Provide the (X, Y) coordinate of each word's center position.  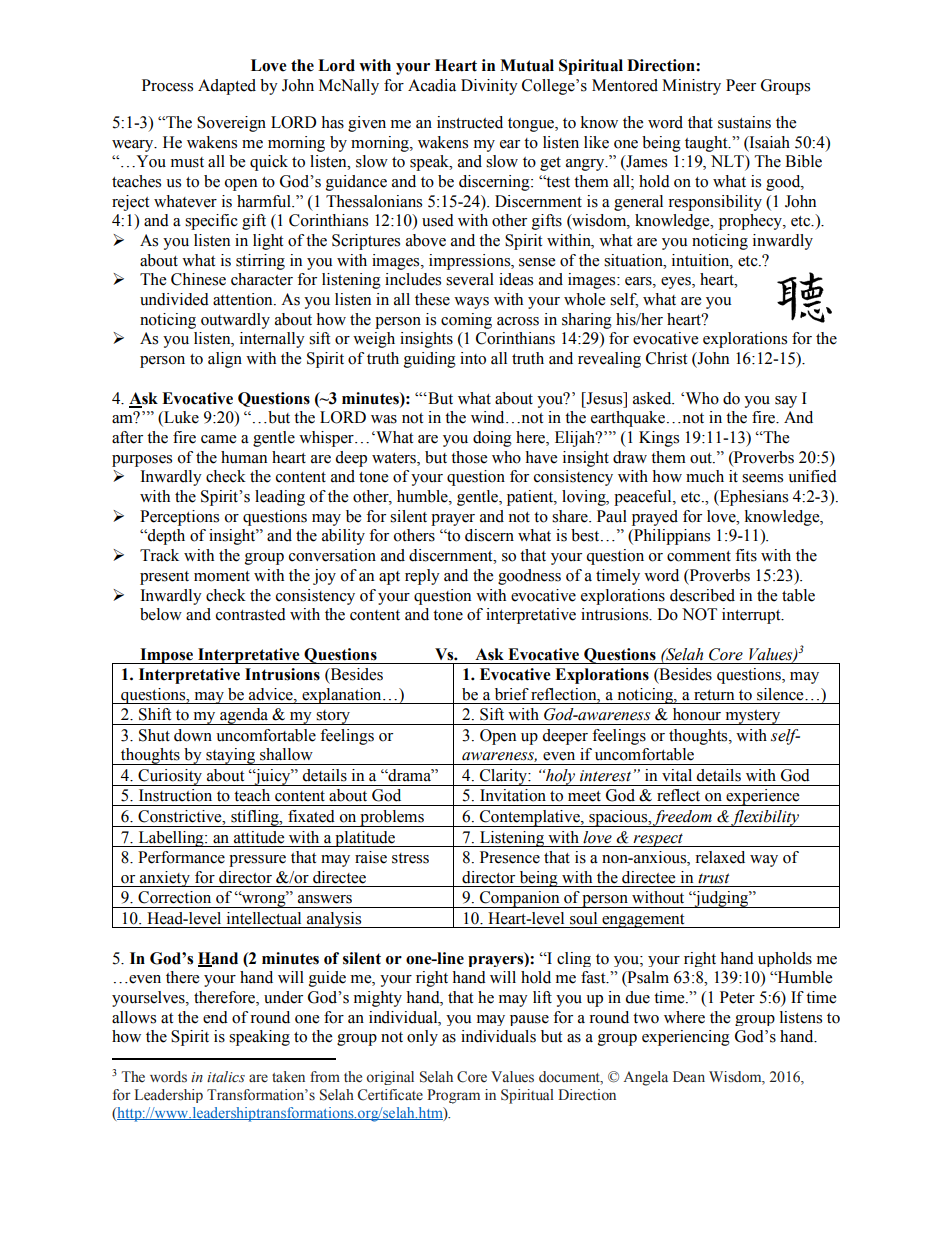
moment (222, 576)
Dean (689, 1076)
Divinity (489, 87)
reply (422, 577)
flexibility (765, 818)
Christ (666, 358)
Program (453, 1096)
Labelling (171, 839)
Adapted (227, 87)
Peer (741, 85)
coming (466, 321)
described (702, 595)
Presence (510, 857)
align (225, 360)
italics (226, 1077)
